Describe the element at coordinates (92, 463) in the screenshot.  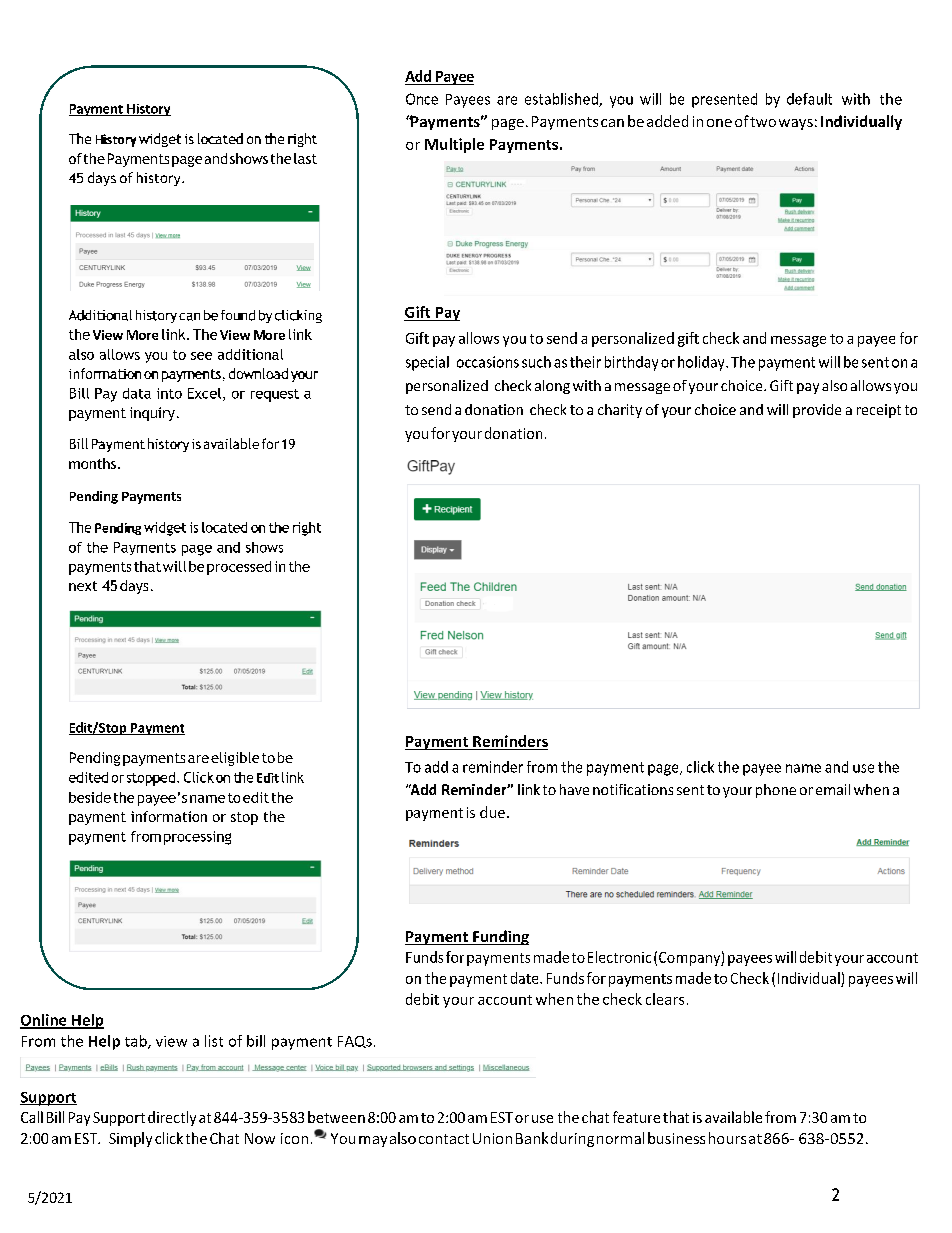
I see `months` at that location.
